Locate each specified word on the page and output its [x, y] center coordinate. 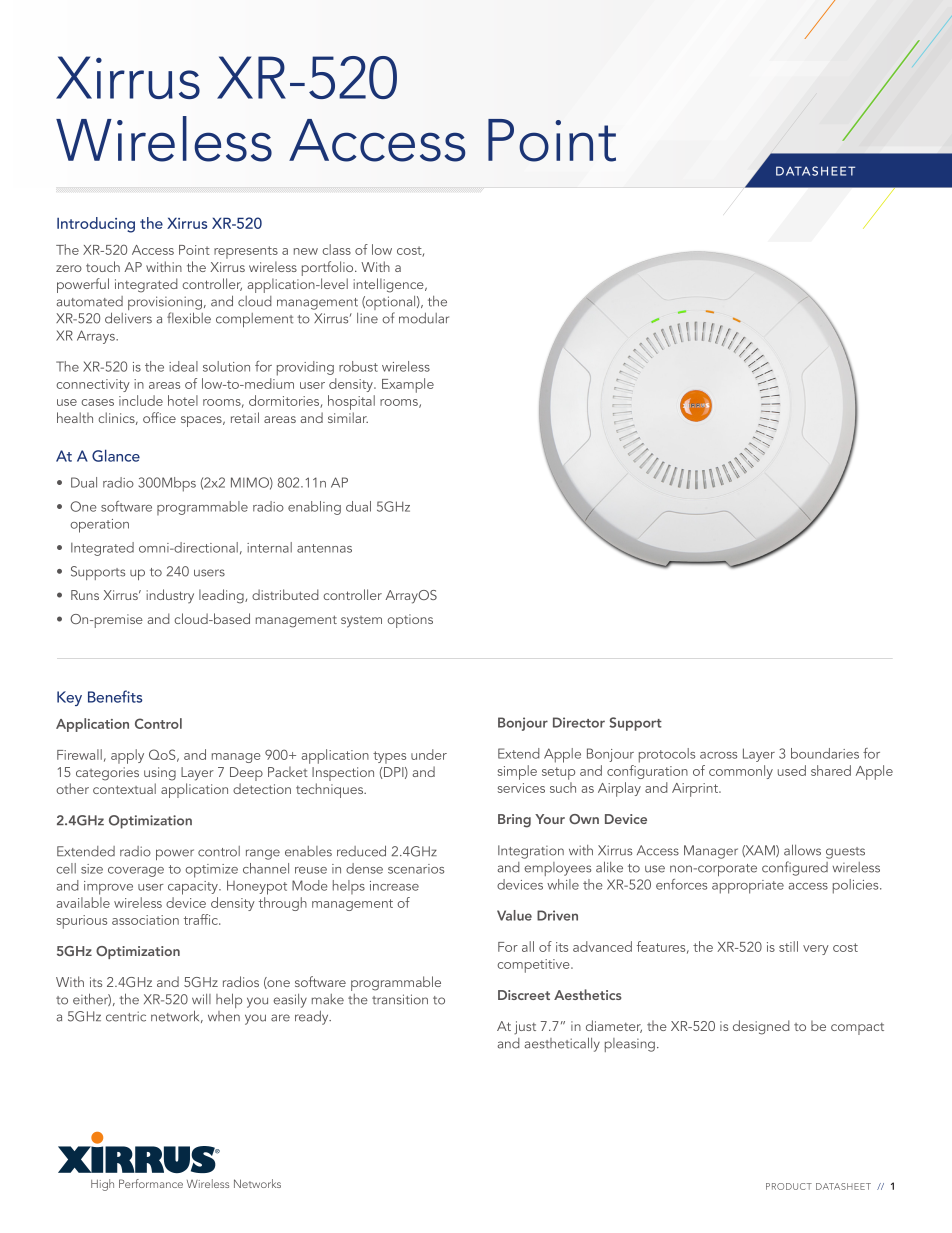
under [429, 754]
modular [424, 318]
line [367, 318]
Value [514, 915]
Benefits [115, 696]
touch [103, 266]
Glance [116, 455]
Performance [151, 1183]
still [788, 946]
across [718, 755]
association [145, 920]
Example [408, 385]
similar [348, 417]
